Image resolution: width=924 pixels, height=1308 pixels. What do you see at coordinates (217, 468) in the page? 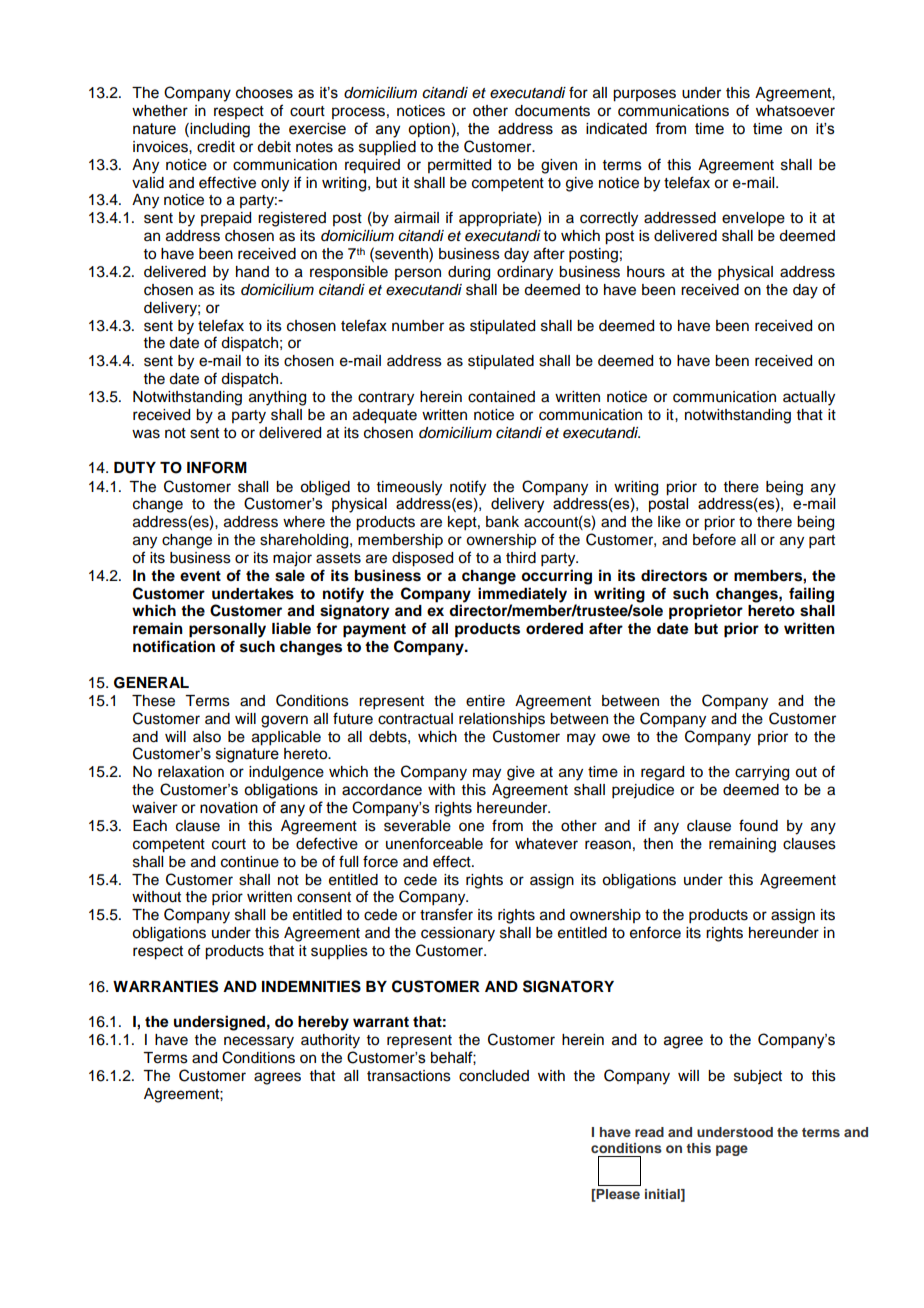
I see `INFORM` at bounding box center [217, 468].
